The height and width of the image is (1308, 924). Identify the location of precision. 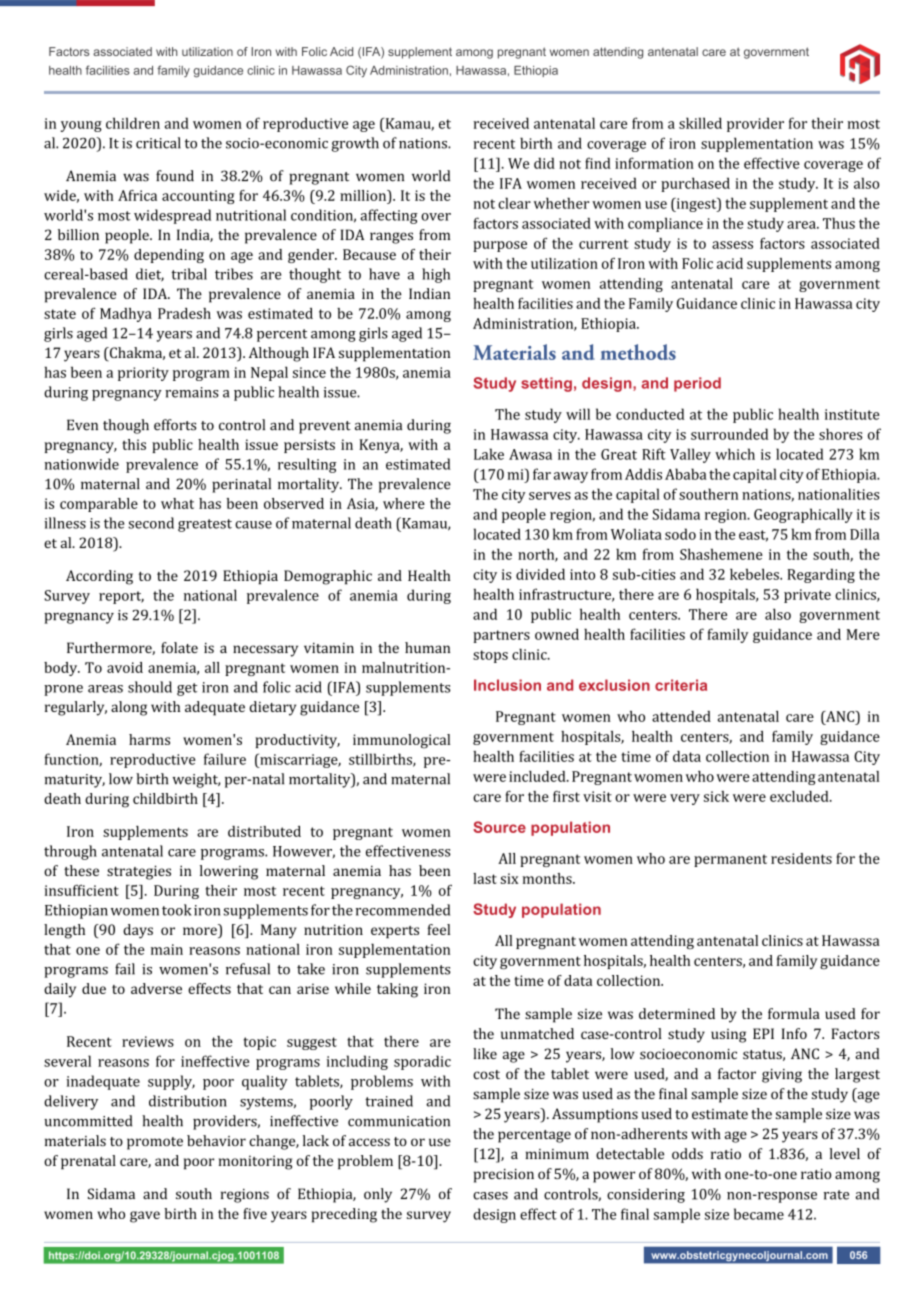
(504, 1176).
